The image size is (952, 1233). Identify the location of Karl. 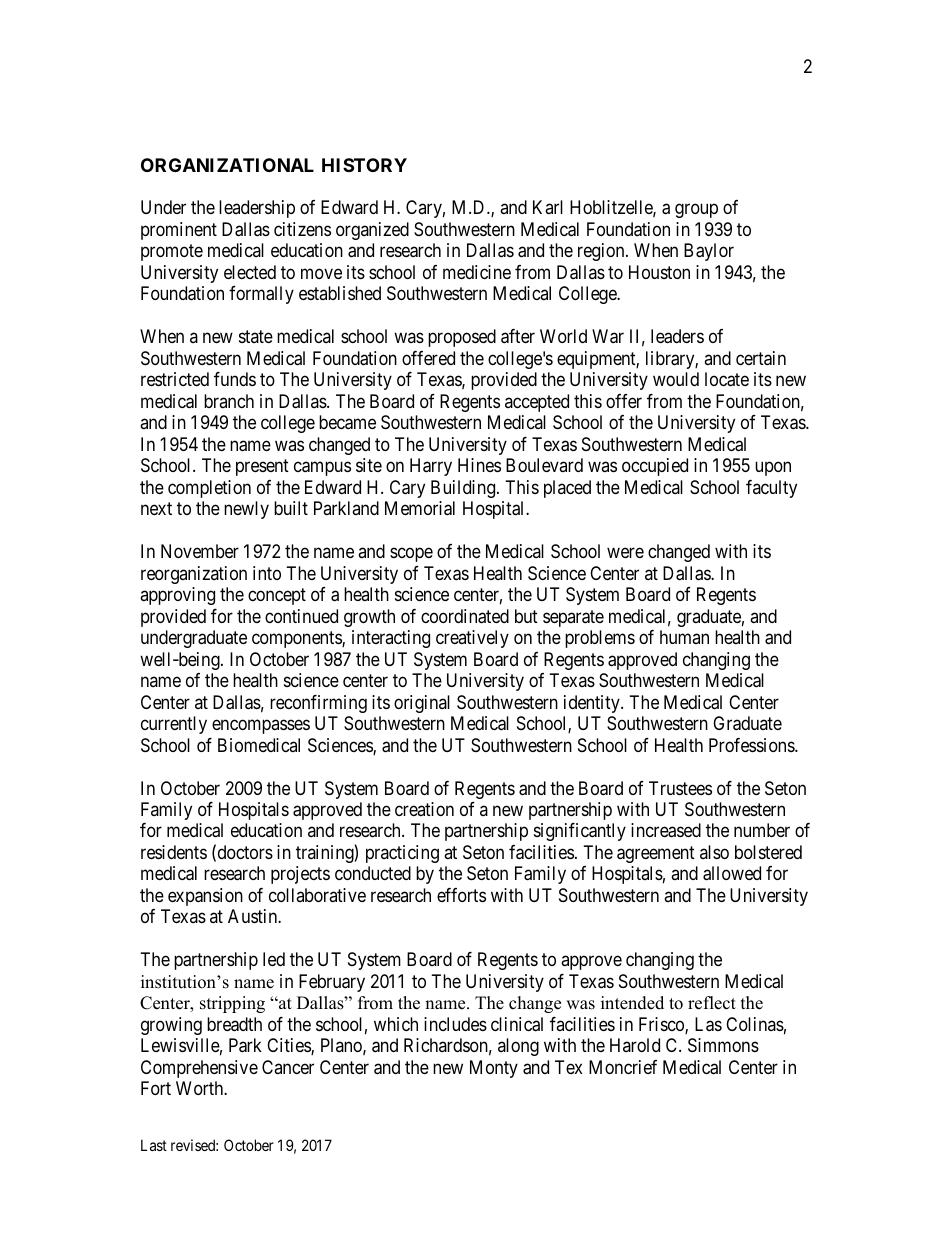
(548, 207).
